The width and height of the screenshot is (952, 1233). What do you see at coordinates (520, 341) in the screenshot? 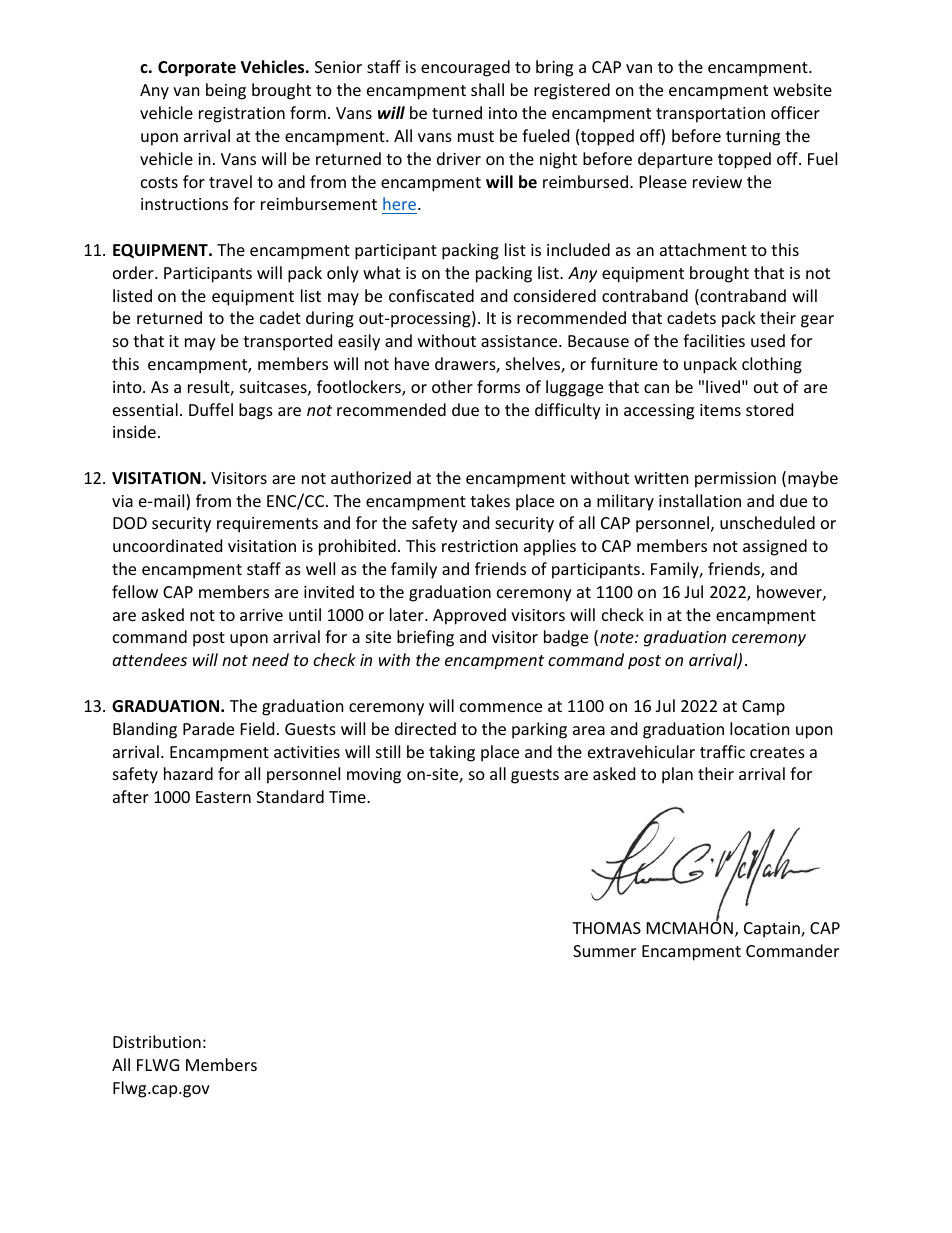
I see `assistance` at bounding box center [520, 341].
